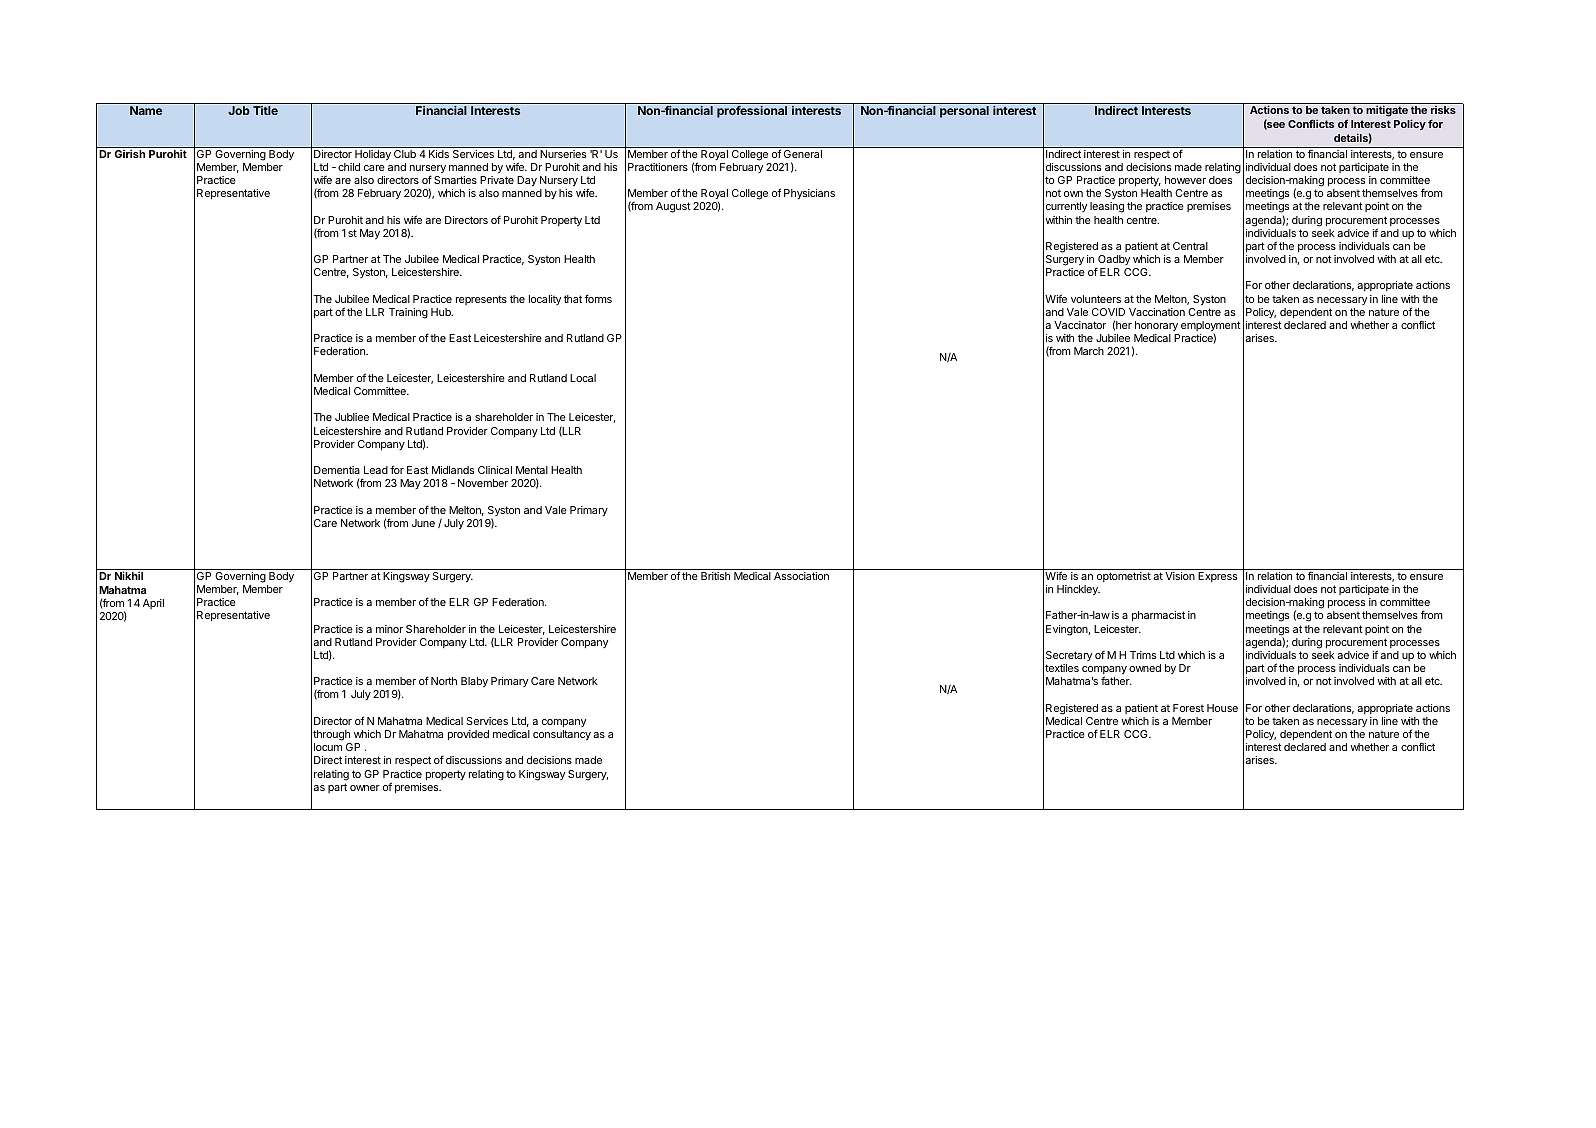 This document has height=1128, width=1596. What do you see at coordinates (408, 313) in the document?
I see `Training` at bounding box center [408, 313].
